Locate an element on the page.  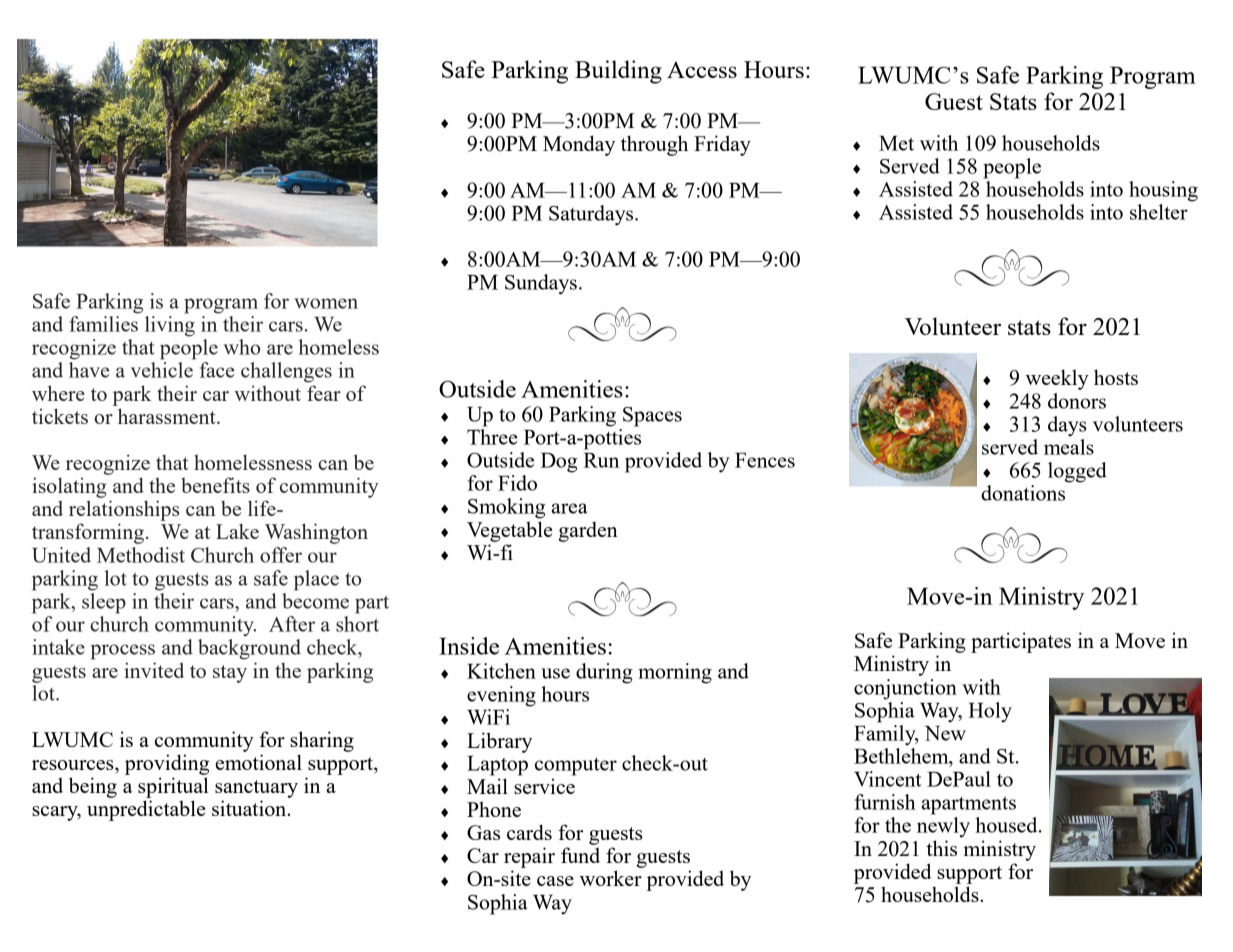
Inside is located at coordinates (469, 646).
